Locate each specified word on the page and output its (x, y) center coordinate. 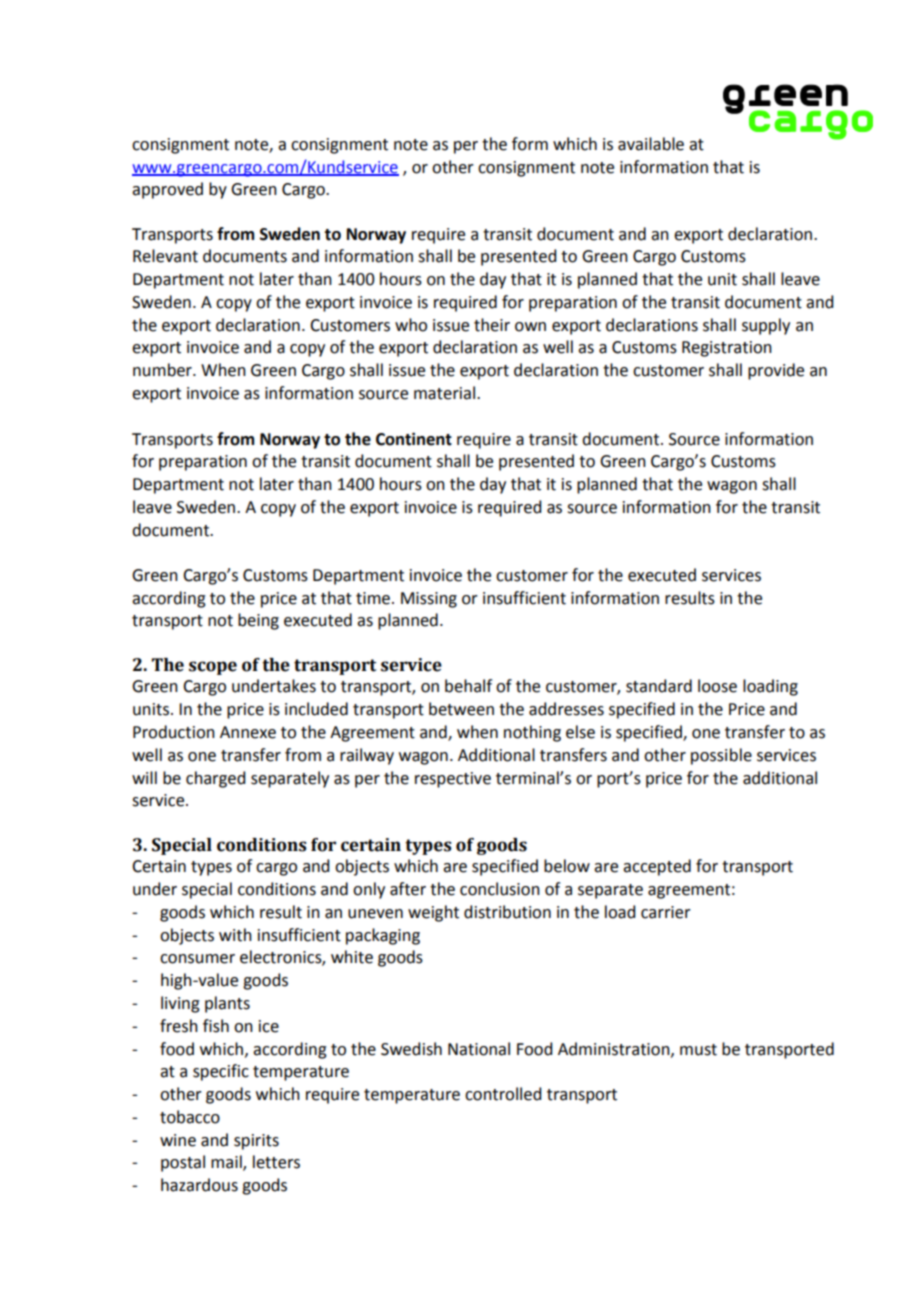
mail (227, 1163)
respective (453, 780)
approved (167, 190)
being (258, 621)
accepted (657, 867)
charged (215, 779)
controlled (503, 1094)
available (651, 144)
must (698, 1050)
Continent (414, 439)
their (492, 325)
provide (776, 371)
